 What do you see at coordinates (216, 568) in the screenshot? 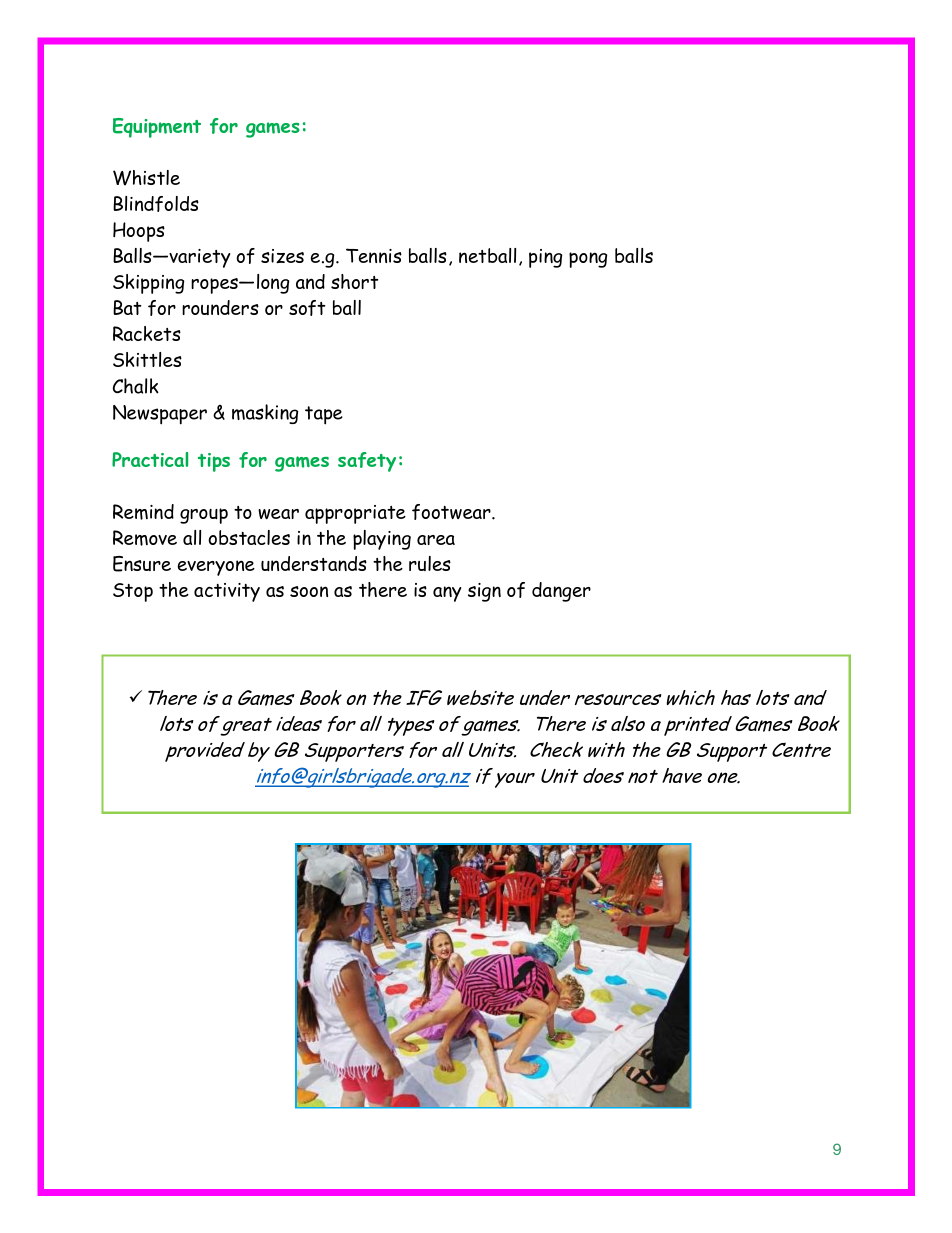
I see `everyone` at bounding box center [216, 568].
